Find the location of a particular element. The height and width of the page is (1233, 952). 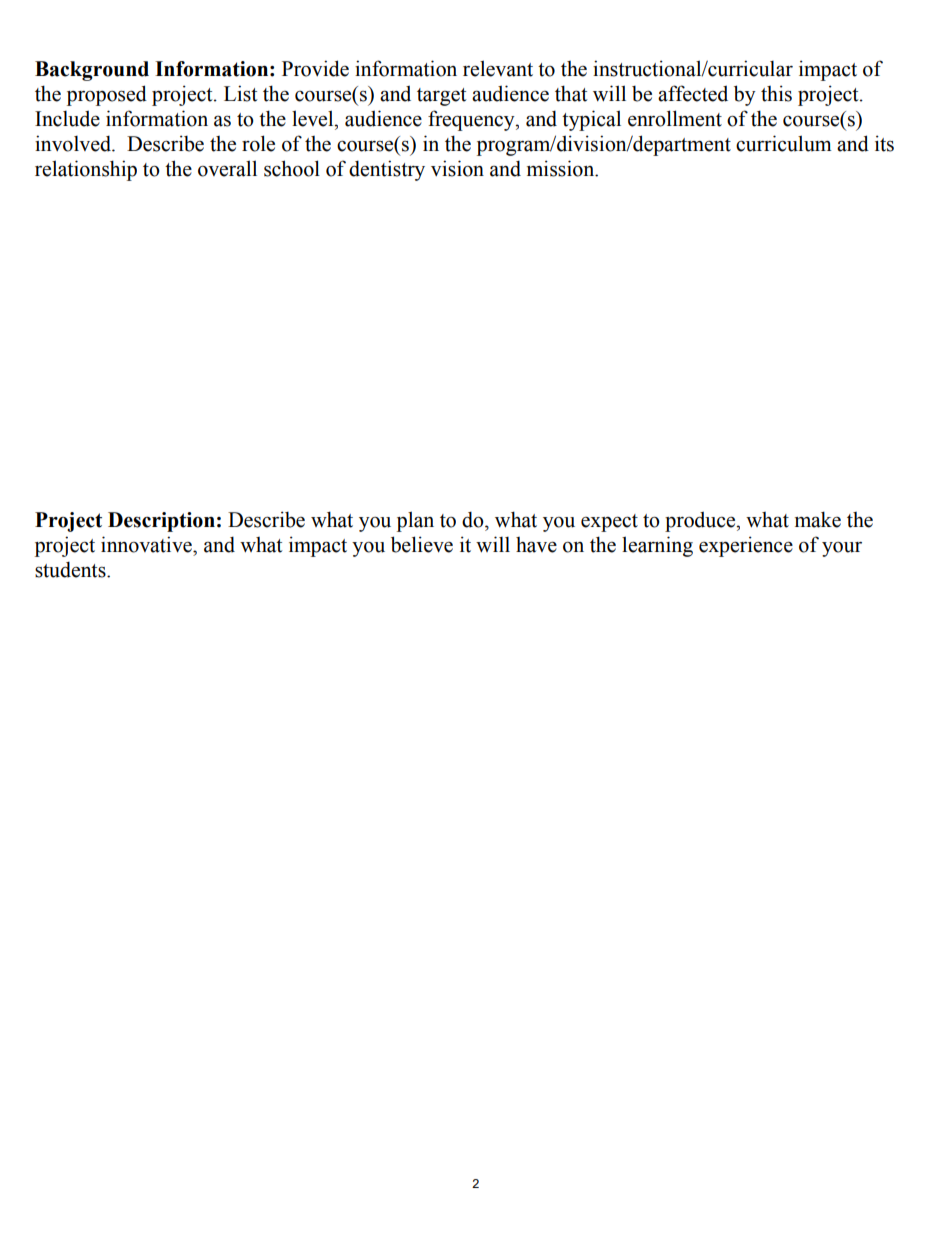

this is located at coordinates (776, 93).
